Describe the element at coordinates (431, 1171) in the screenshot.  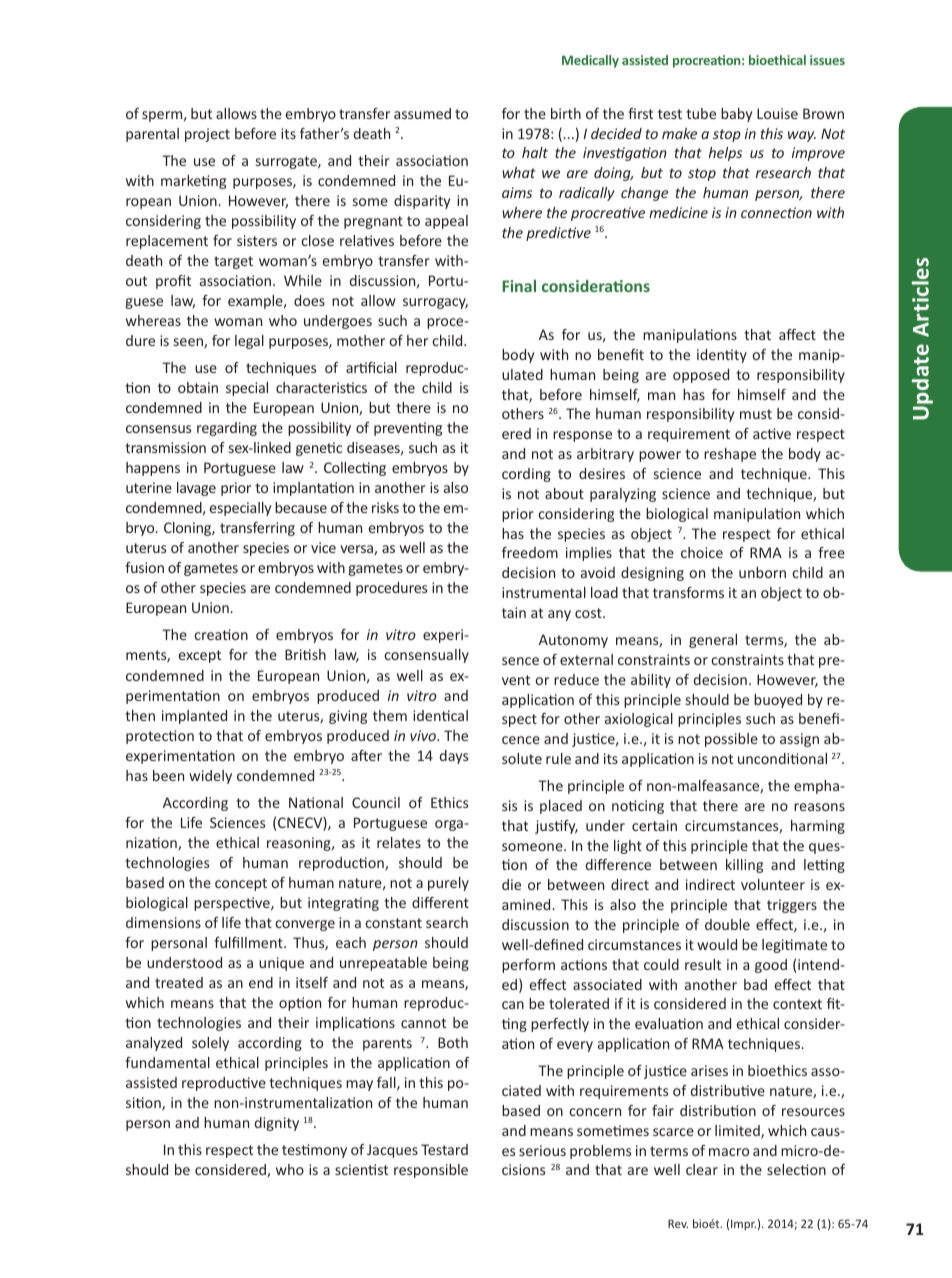
I see `responsible` at that location.
